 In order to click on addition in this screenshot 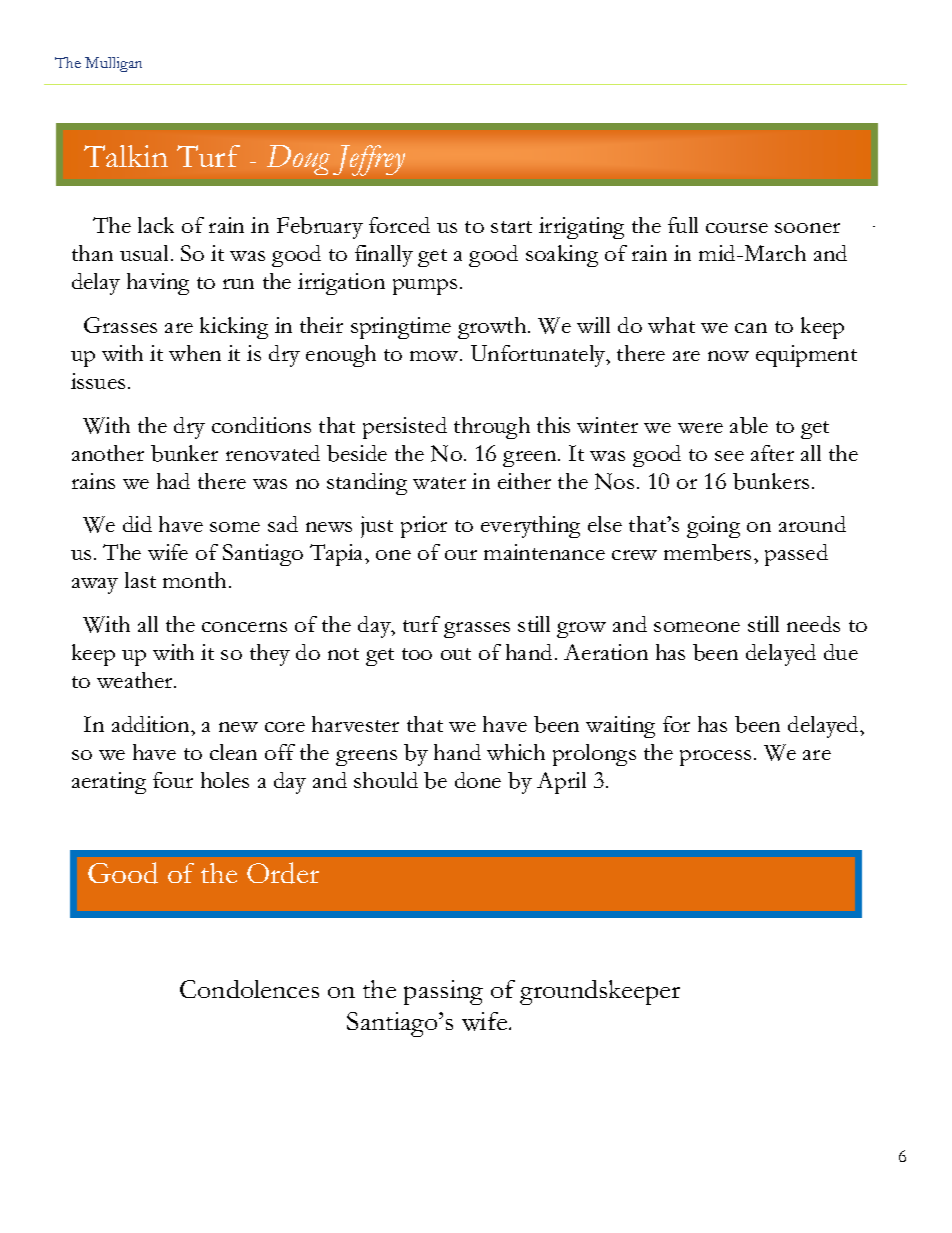, I will do `click(152, 724)`.
